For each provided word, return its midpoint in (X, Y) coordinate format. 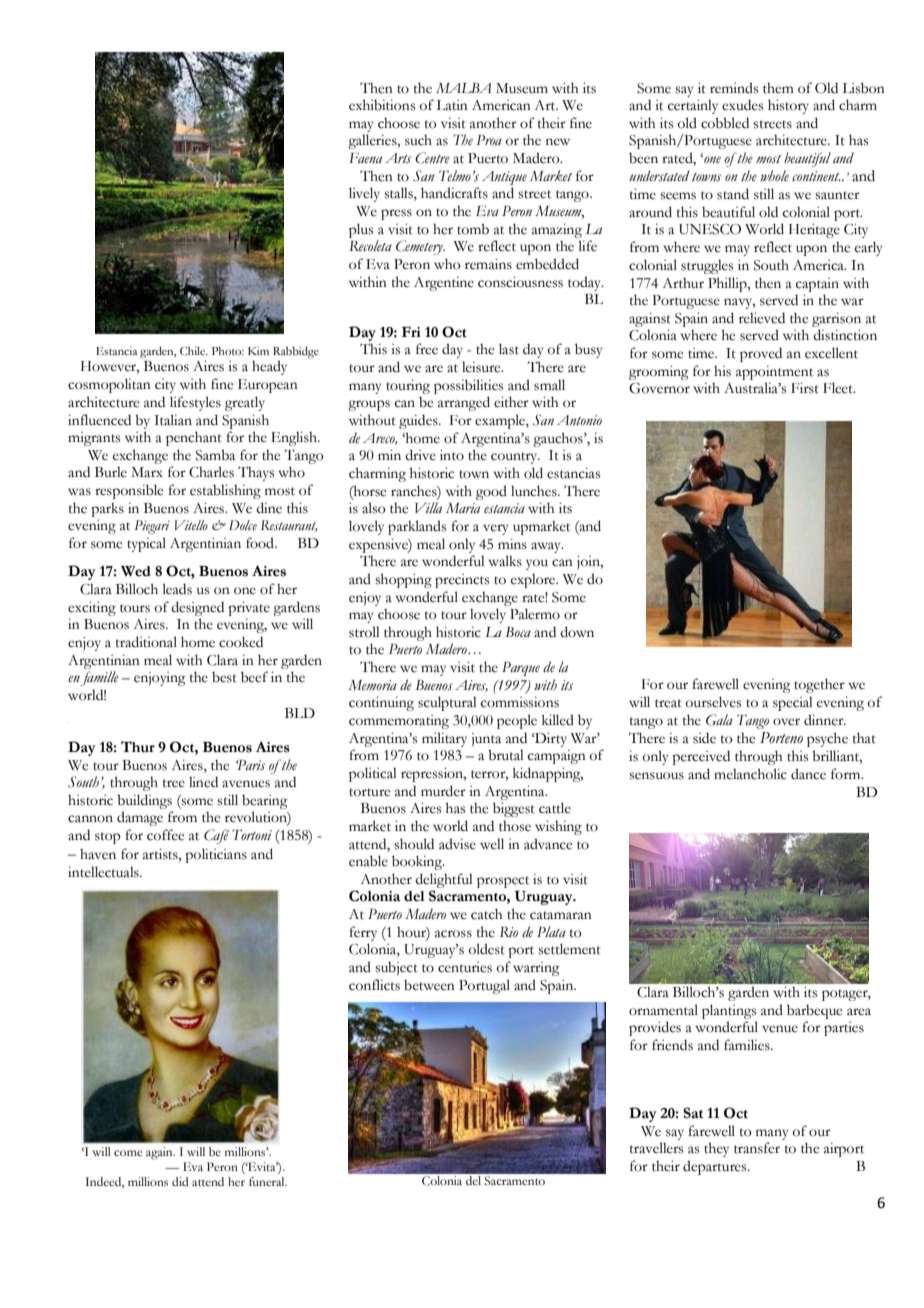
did (180, 1181)
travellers (656, 1148)
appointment (774, 372)
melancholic (750, 774)
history (788, 106)
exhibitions (382, 105)
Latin (452, 105)
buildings (144, 801)
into (452, 455)
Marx (147, 472)
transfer (757, 1148)
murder (443, 791)
